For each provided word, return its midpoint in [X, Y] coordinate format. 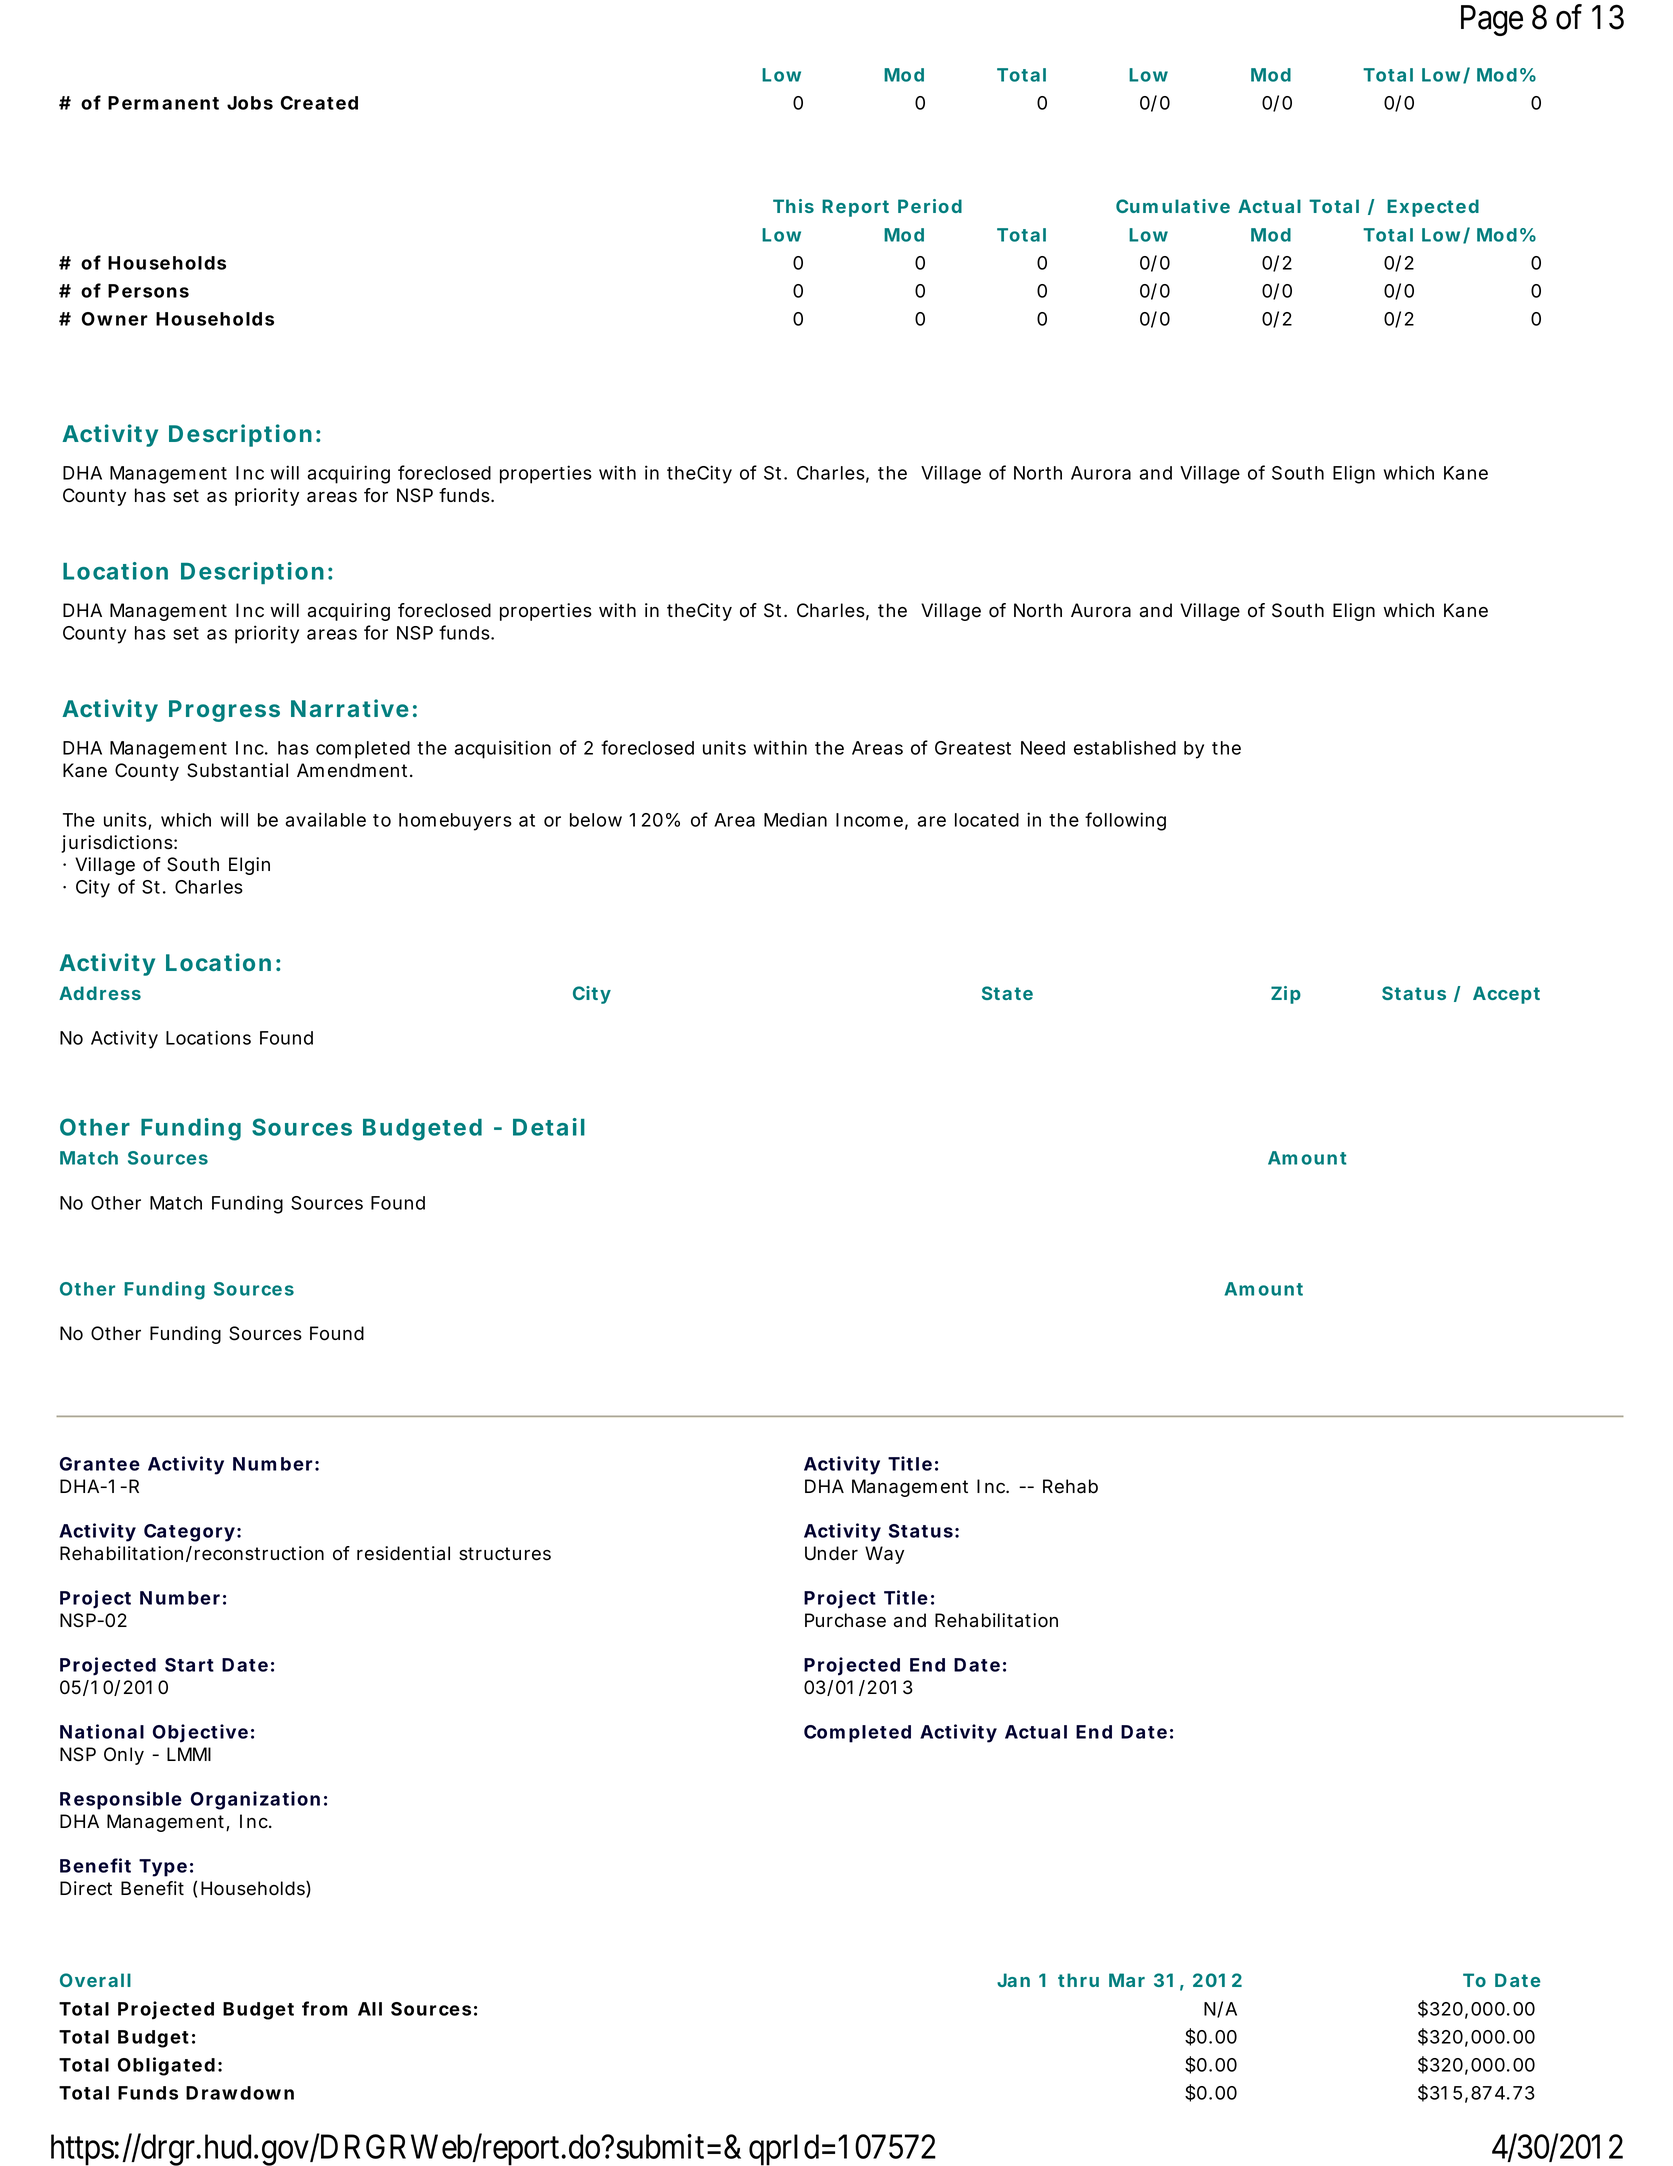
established [1125, 747]
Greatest [973, 748]
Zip [1286, 995]
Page [1492, 20]
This [793, 206]
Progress [224, 711]
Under [831, 1553]
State [1007, 993]
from [324, 2008]
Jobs [250, 103]
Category [189, 1533]
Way [884, 1555]
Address [100, 993]
